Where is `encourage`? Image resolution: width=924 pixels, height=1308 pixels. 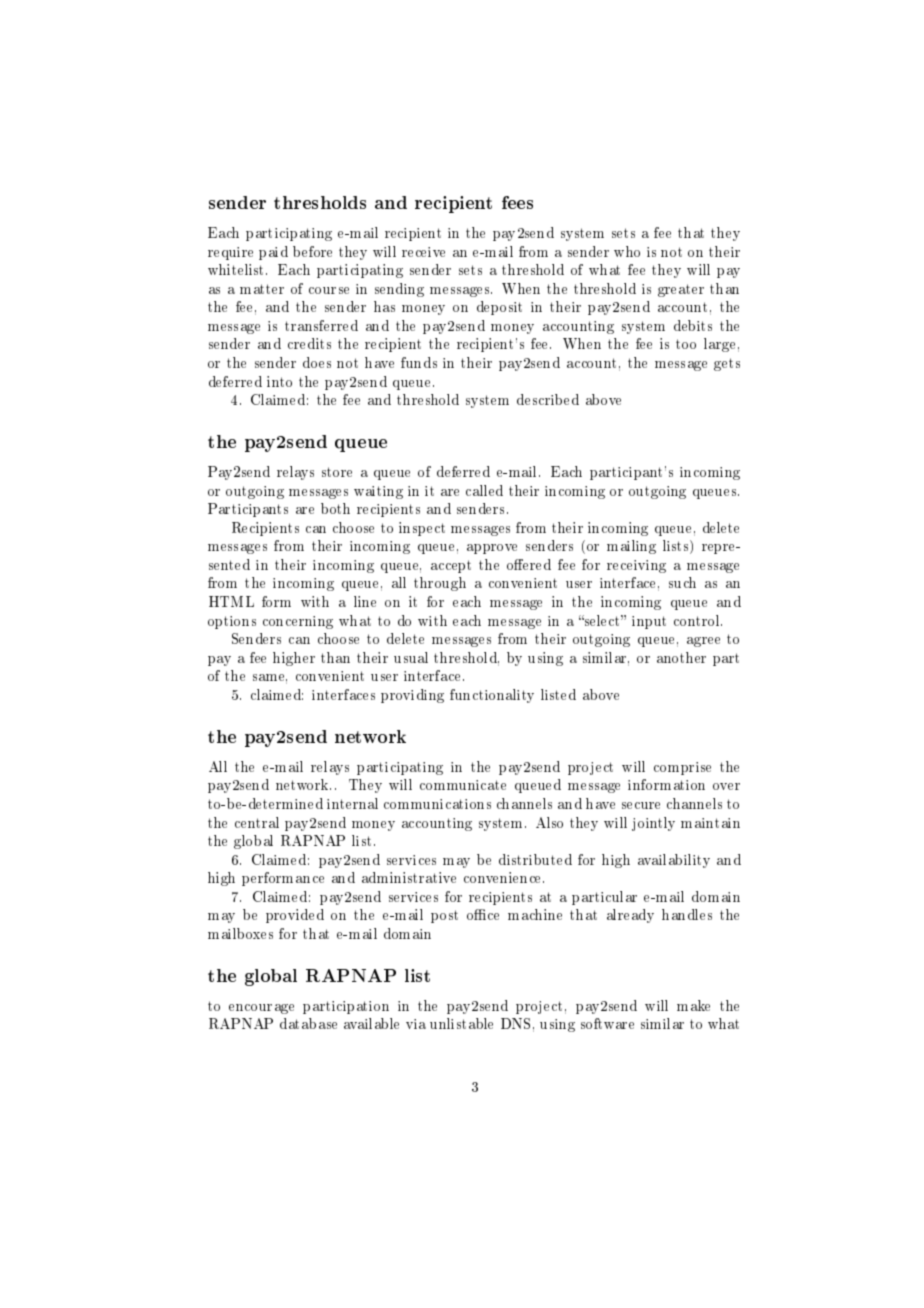
encourage is located at coordinates (261, 1009).
